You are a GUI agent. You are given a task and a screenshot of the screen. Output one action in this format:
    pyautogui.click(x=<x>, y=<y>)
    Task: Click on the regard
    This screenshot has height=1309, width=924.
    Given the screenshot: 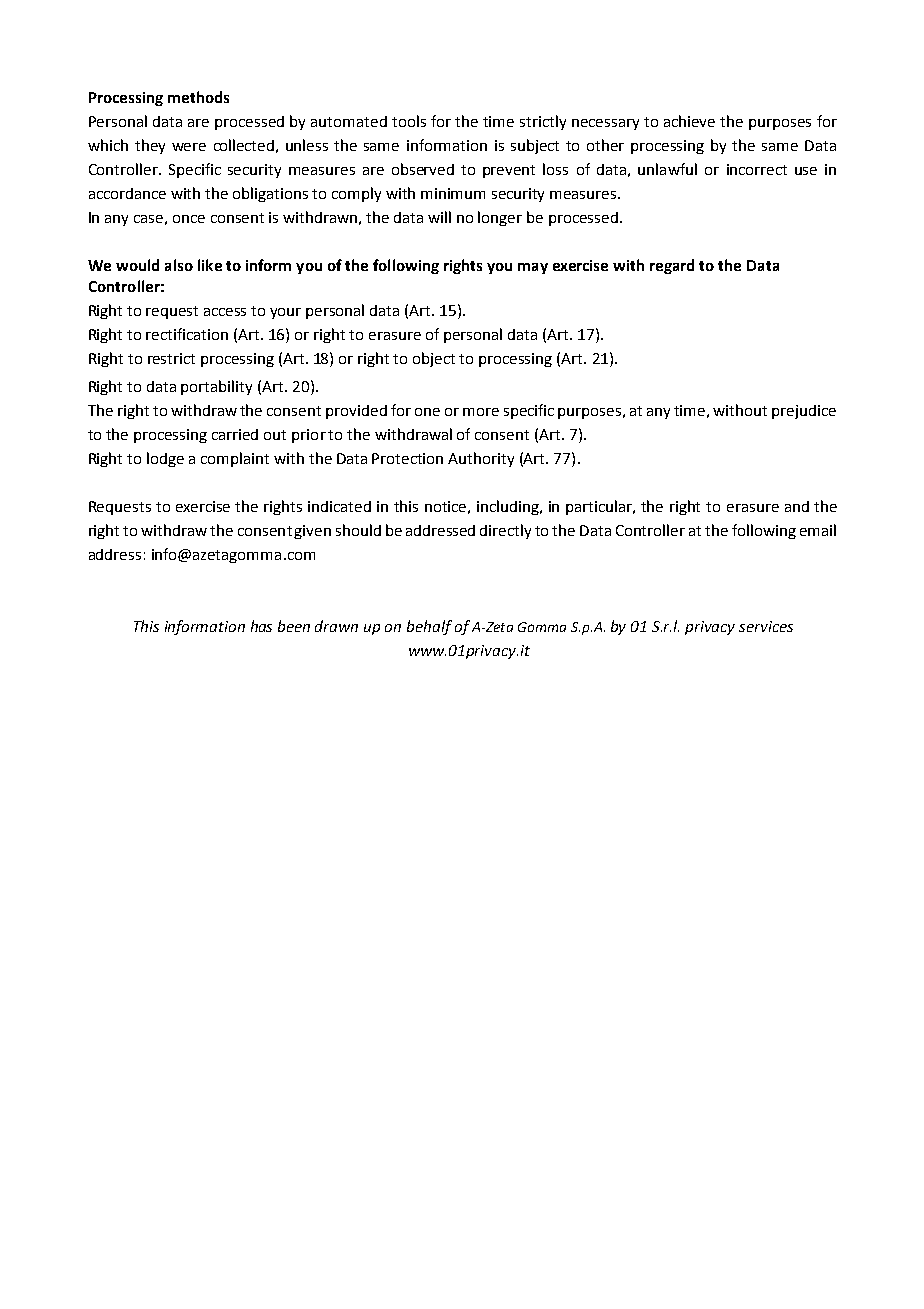 What is the action you would take?
    pyautogui.click(x=672, y=266)
